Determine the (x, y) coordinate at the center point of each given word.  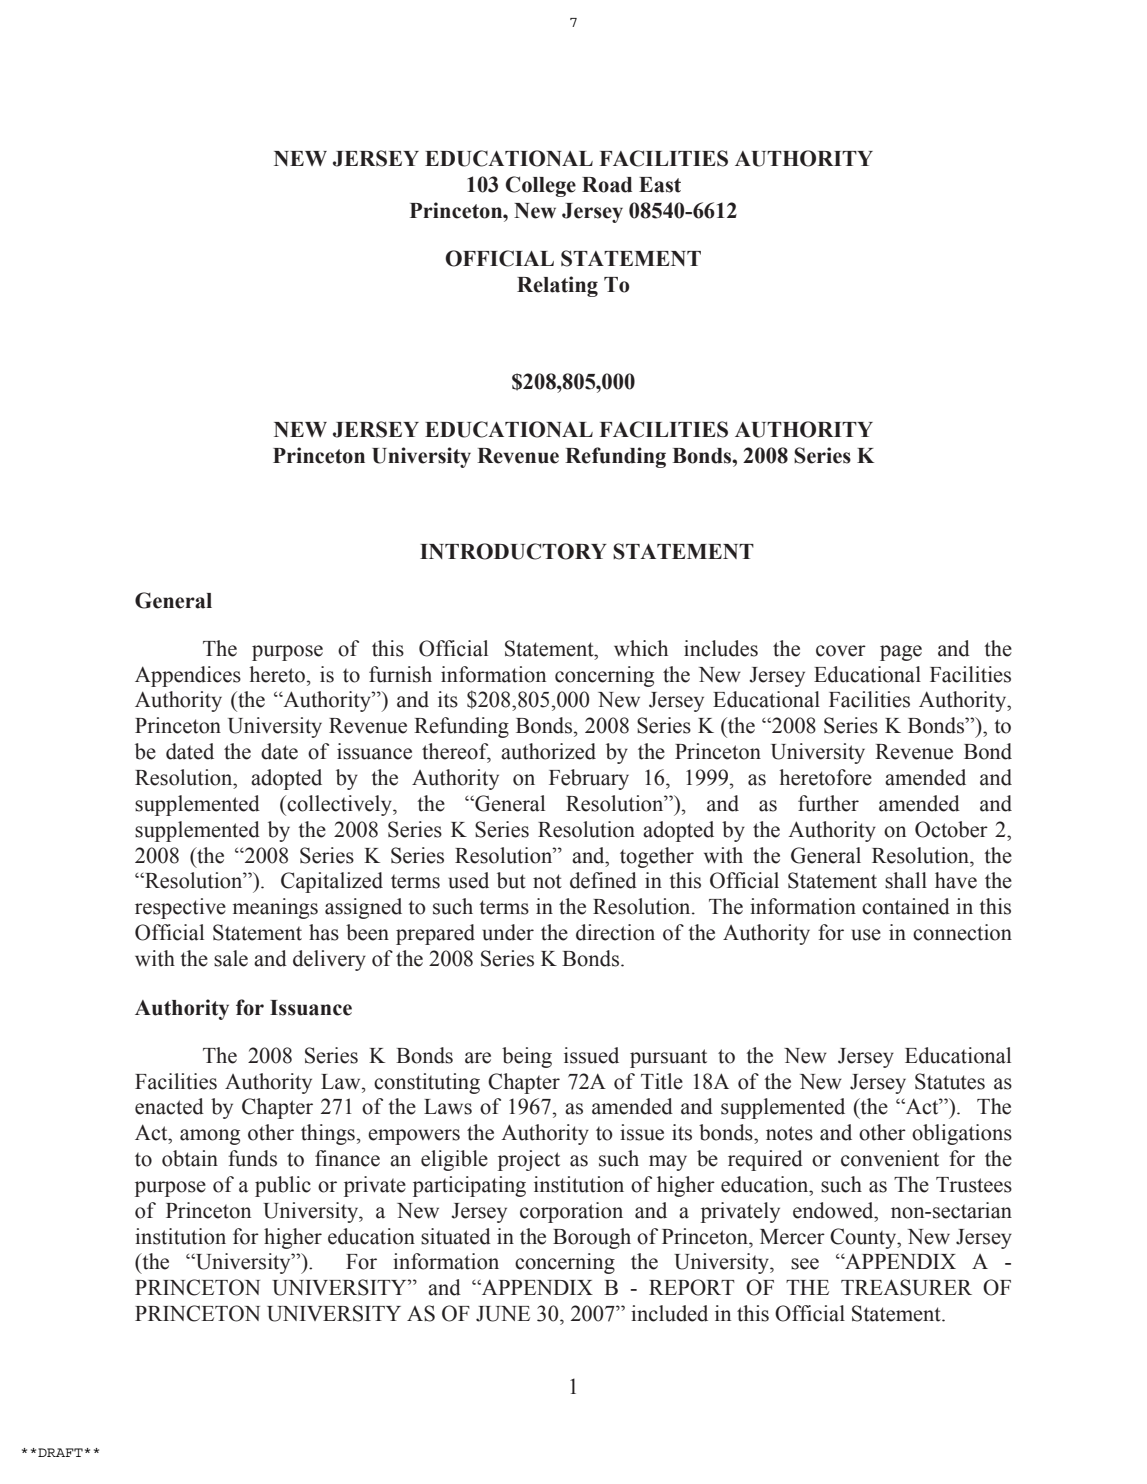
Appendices (188, 676)
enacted (169, 1106)
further (828, 803)
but (511, 880)
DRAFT (60, 1452)
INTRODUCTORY (513, 551)
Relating (557, 286)
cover (841, 651)
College (541, 186)
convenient (890, 1158)
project (529, 1160)
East (660, 185)
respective (180, 908)
